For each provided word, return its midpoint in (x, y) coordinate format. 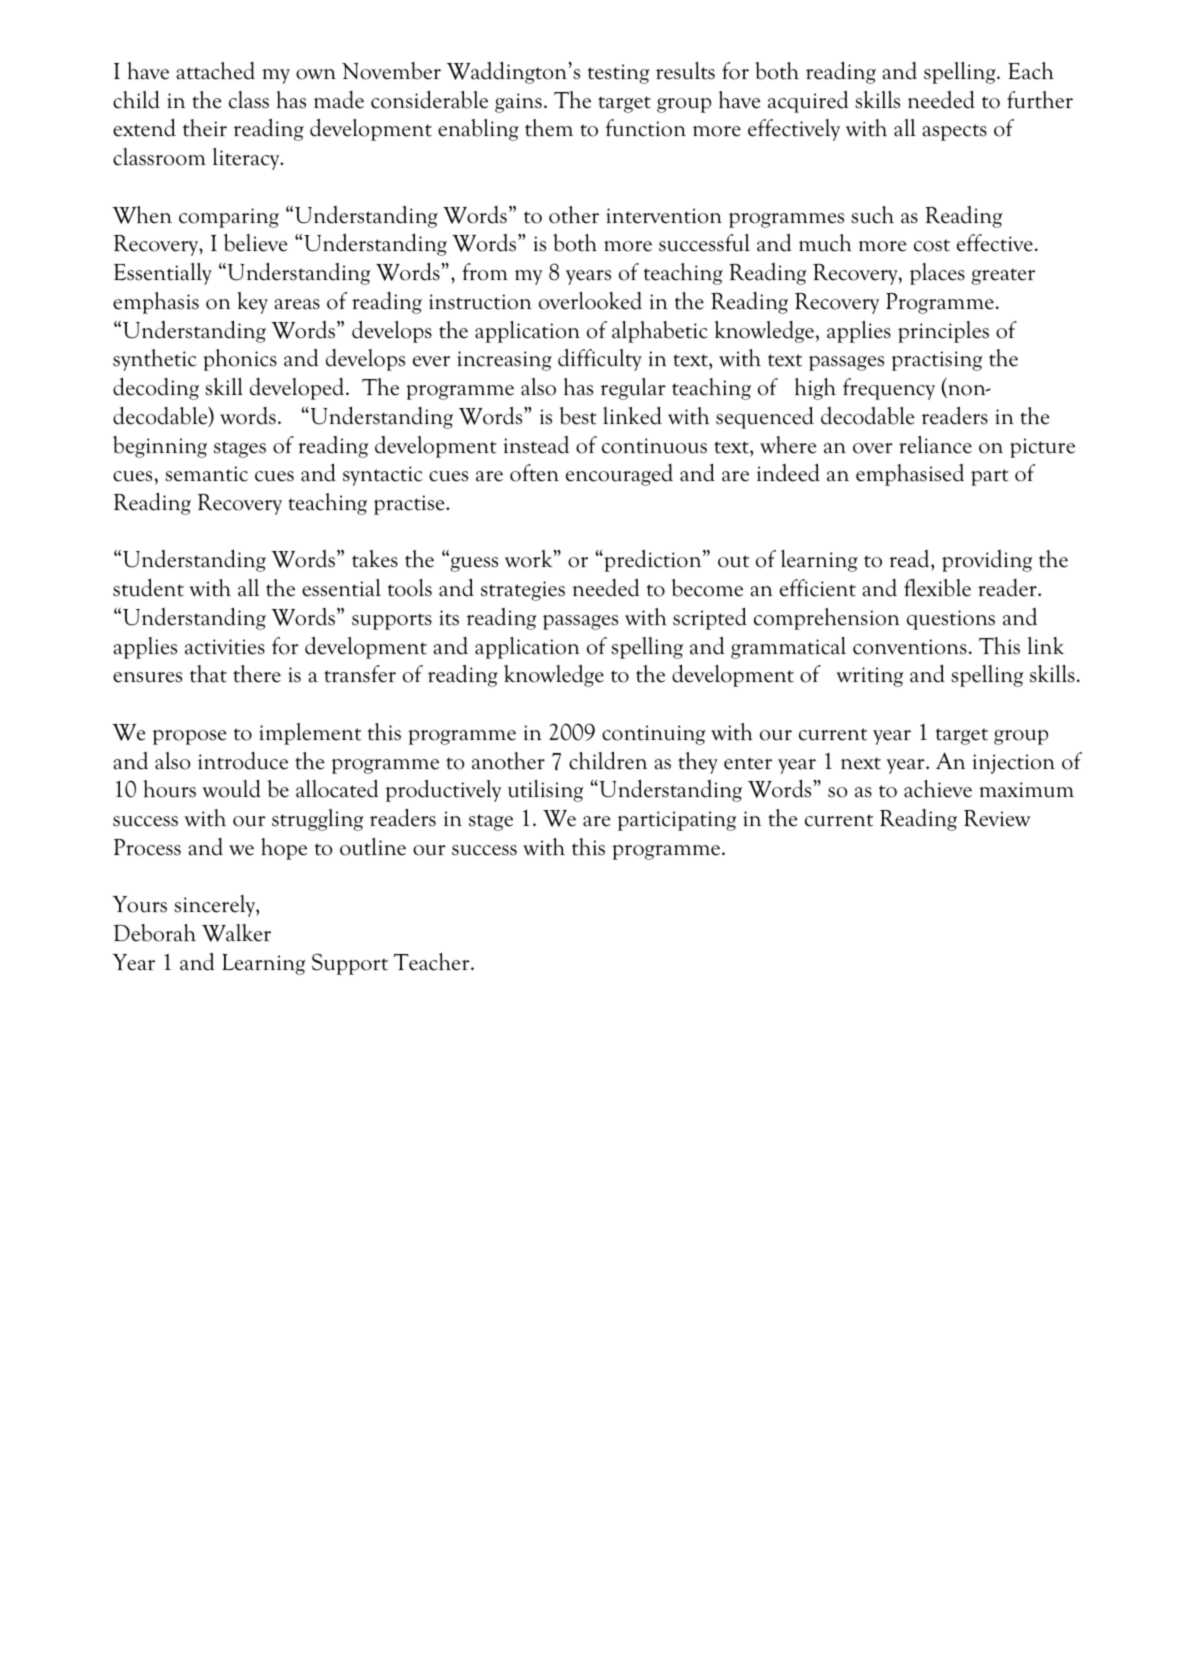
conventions (910, 647)
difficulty (600, 360)
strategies (523, 591)
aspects (955, 132)
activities (225, 647)
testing (618, 74)
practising (937, 361)
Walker (236, 933)
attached (216, 71)
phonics (240, 360)
